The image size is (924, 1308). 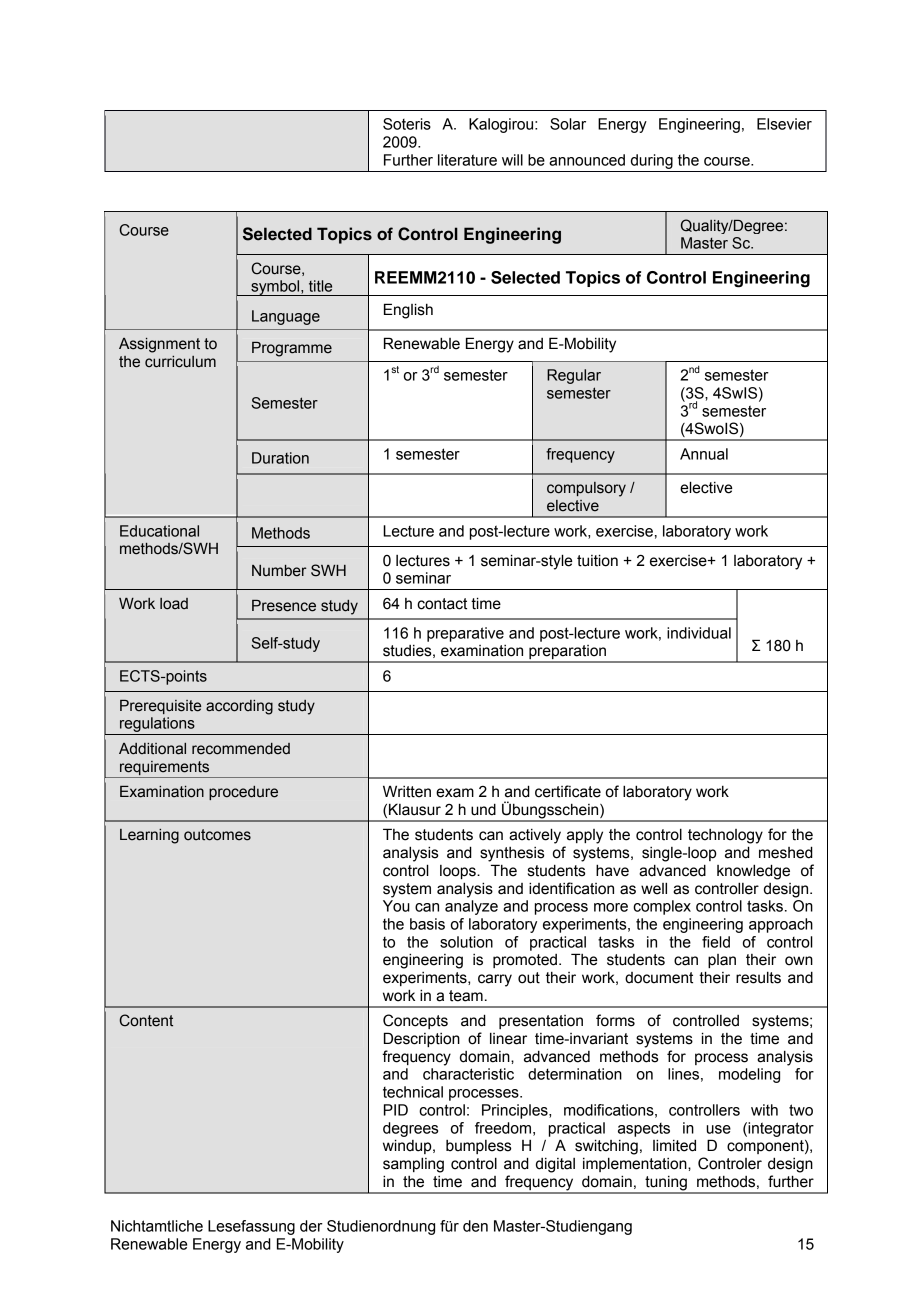 What do you see at coordinates (467, 160) in the document?
I see `literature` at bounding box center [467, 160].
